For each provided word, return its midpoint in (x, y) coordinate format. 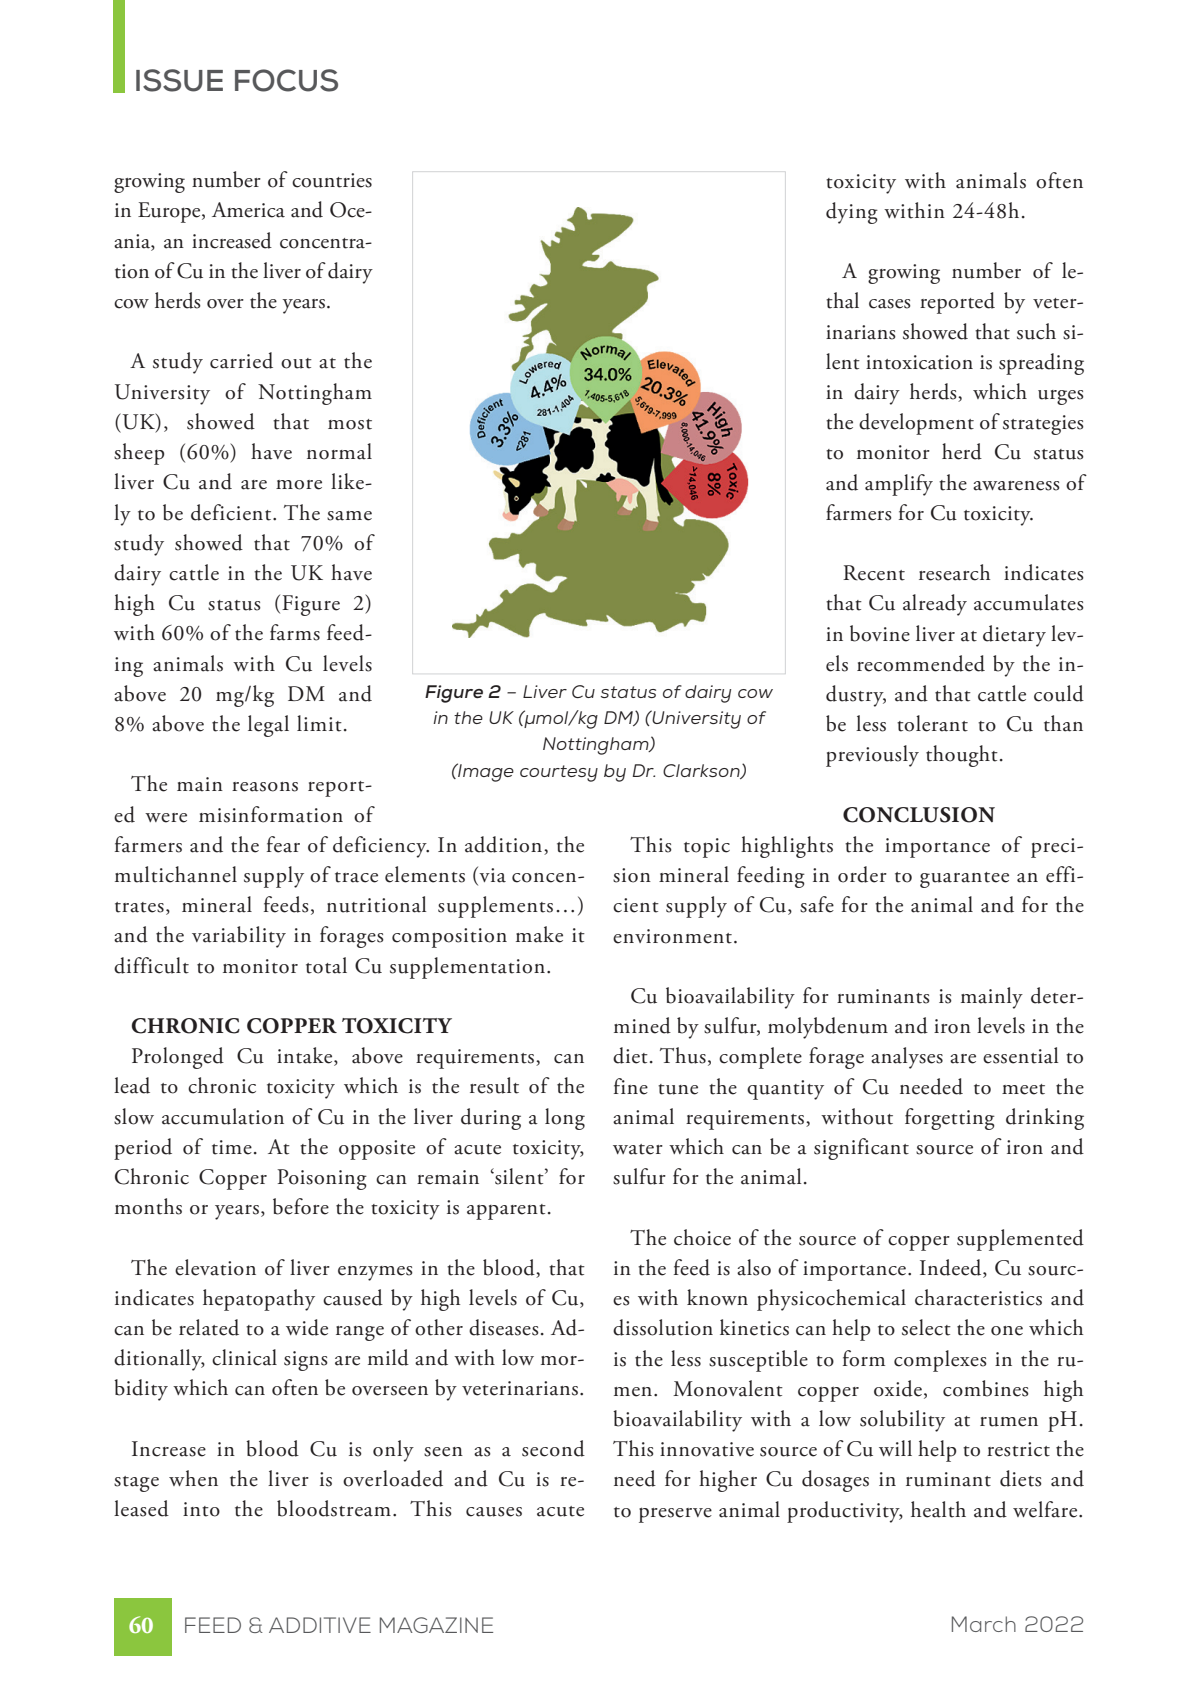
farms (295, 632)
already (935, 605)
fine (631, 1086)
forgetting (950, 1119)
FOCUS (286, 80)
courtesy (559, 773)
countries (332, 180)
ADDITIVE (320, 1625)
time (232, 1147)
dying (852, 213)
